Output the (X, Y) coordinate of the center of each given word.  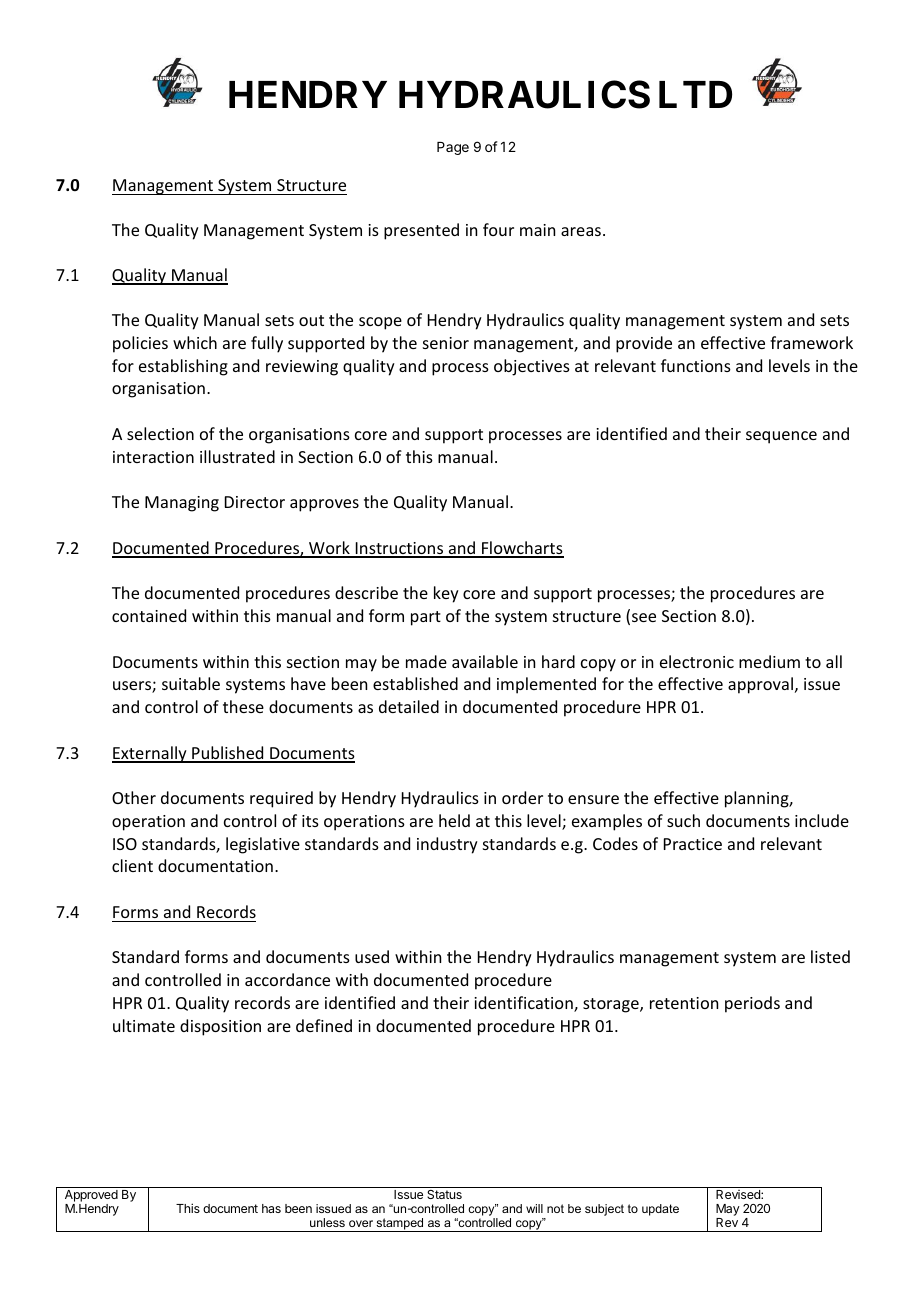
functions (696, 365)
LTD (695, 94)
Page (453, 148)
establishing (183, 367)
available (485, 661)
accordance (287, 979)
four (498, 229)
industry (447, 845)
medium (769, 661)
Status (444, 1194)
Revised (739, 1194)
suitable (191, 683)
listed (830, 956)
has (271, 1208)
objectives (532, 367)
